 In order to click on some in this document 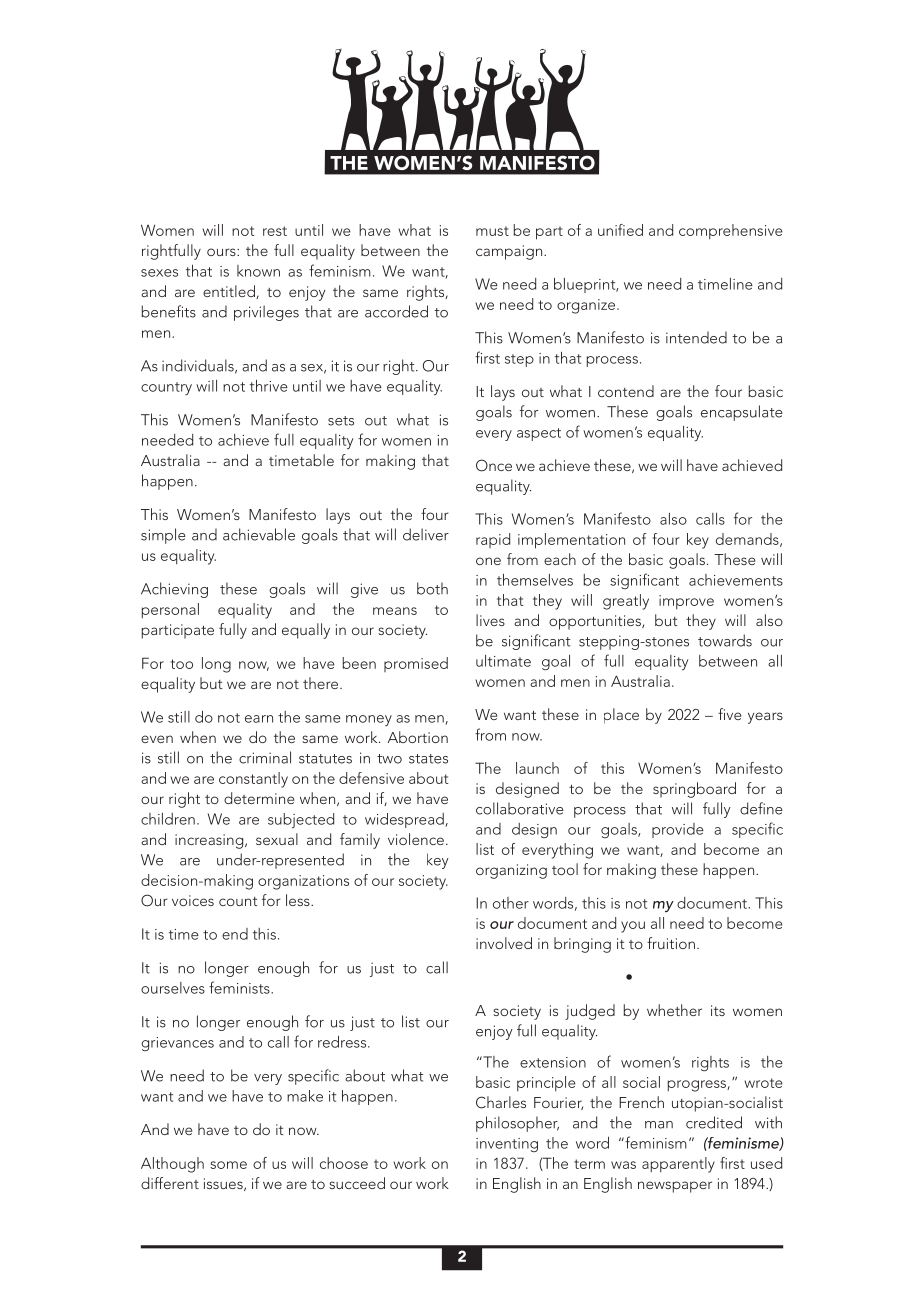, I will do `click(228, 1165)`.
